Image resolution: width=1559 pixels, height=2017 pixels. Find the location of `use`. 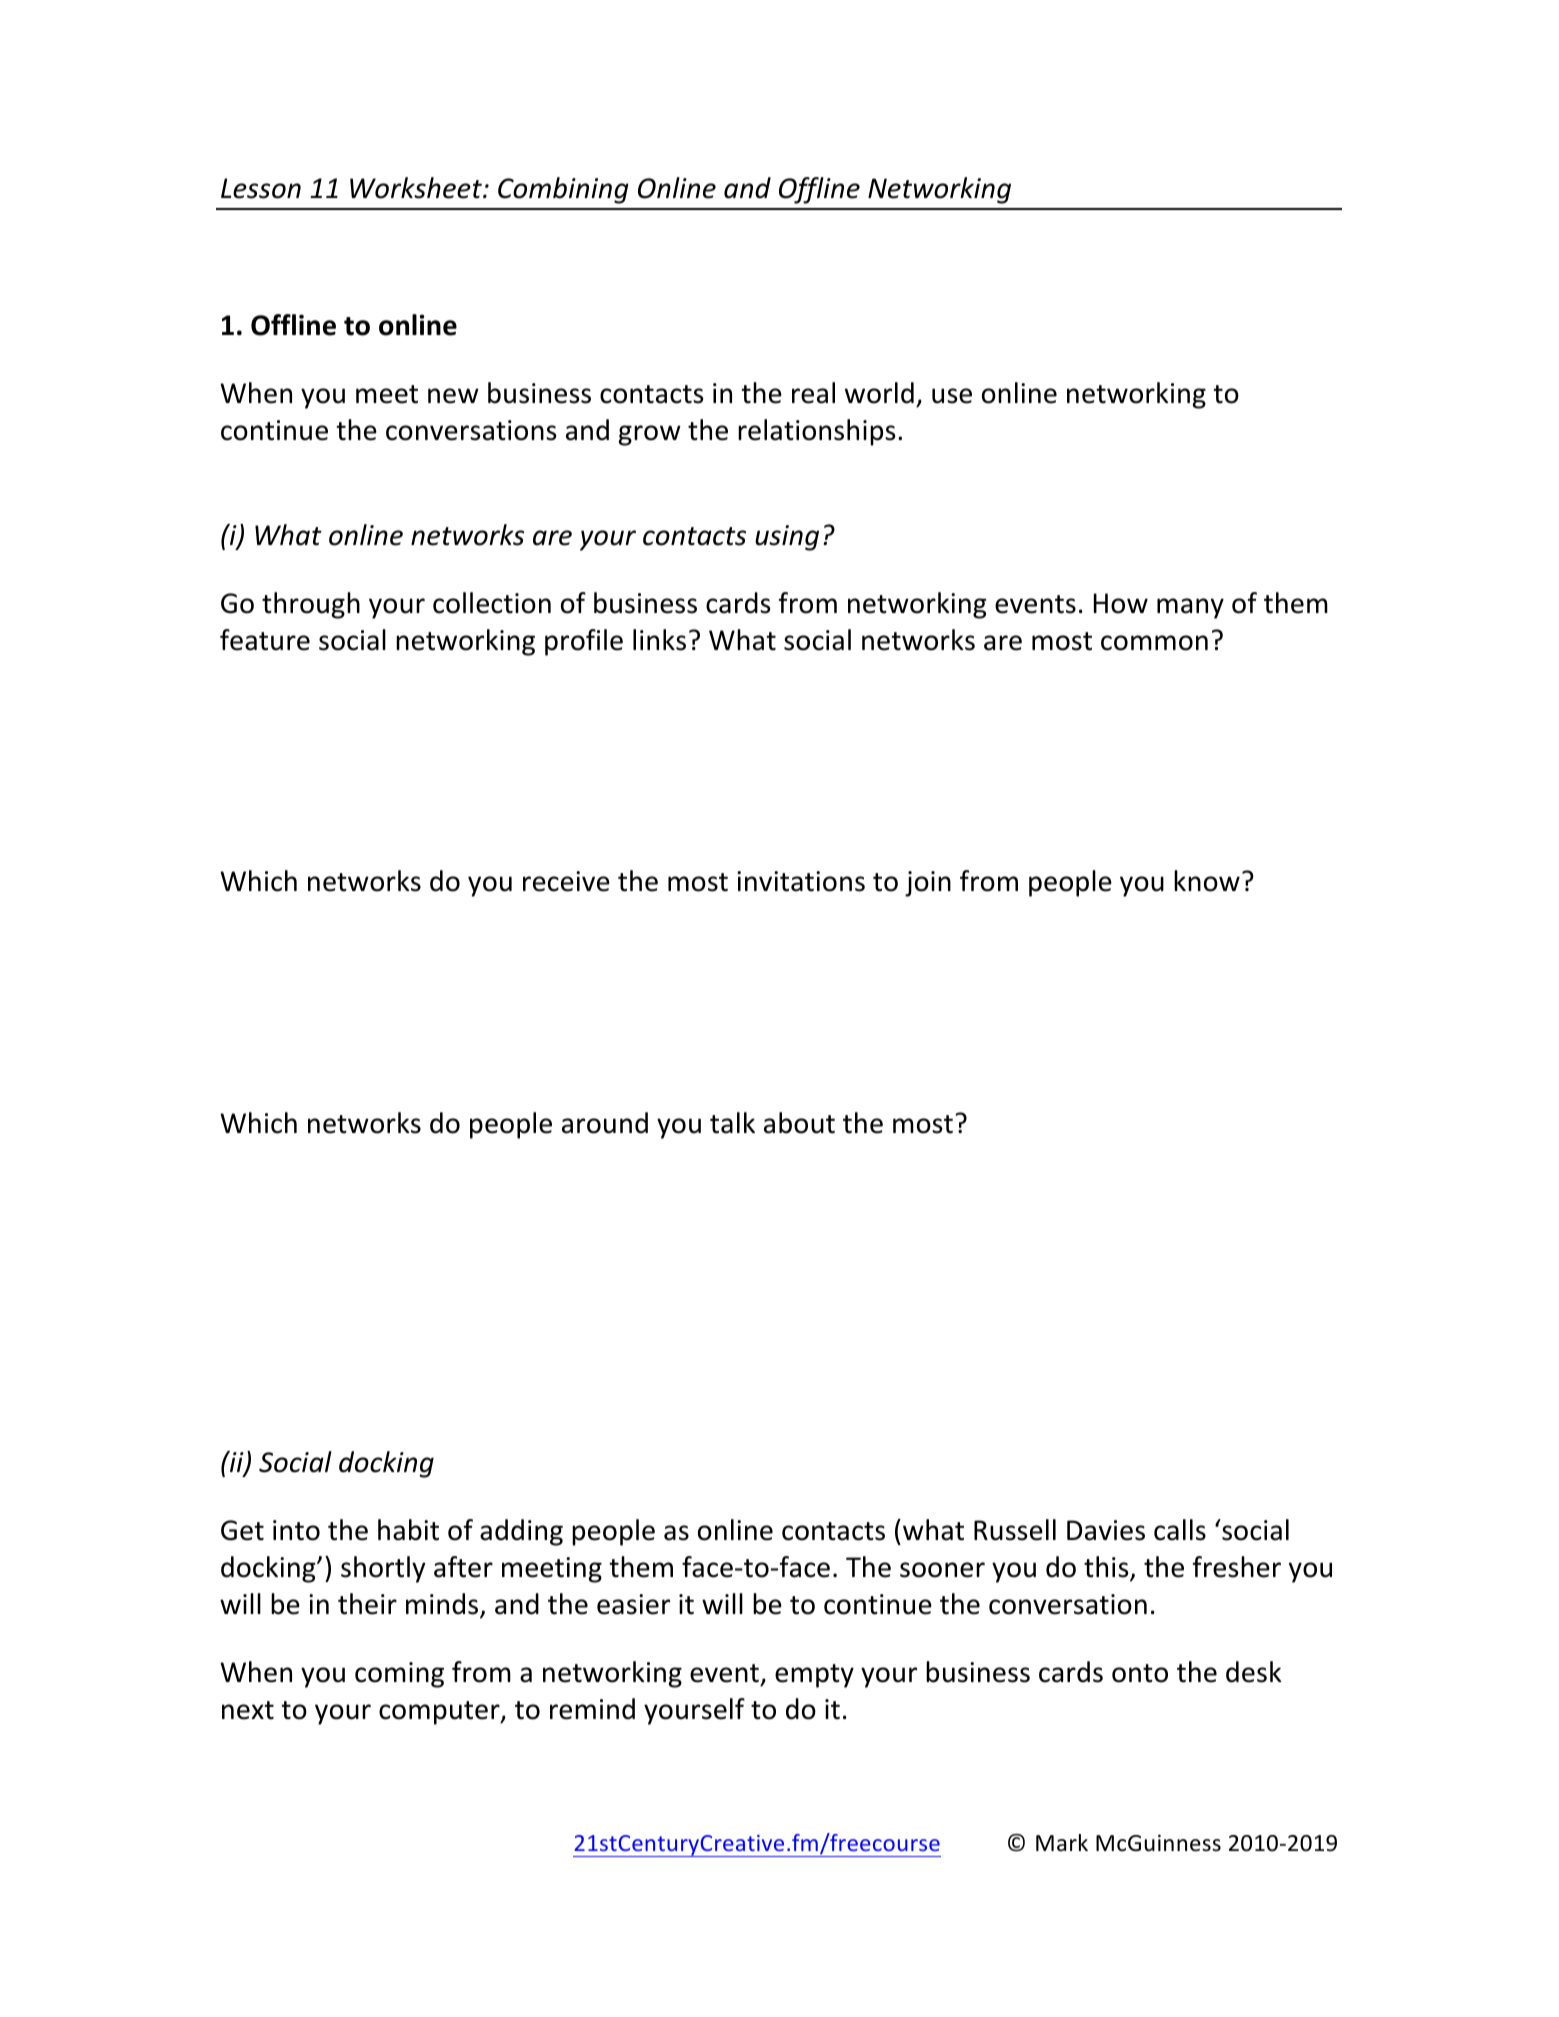

use is located at coordinates (952, 396).
